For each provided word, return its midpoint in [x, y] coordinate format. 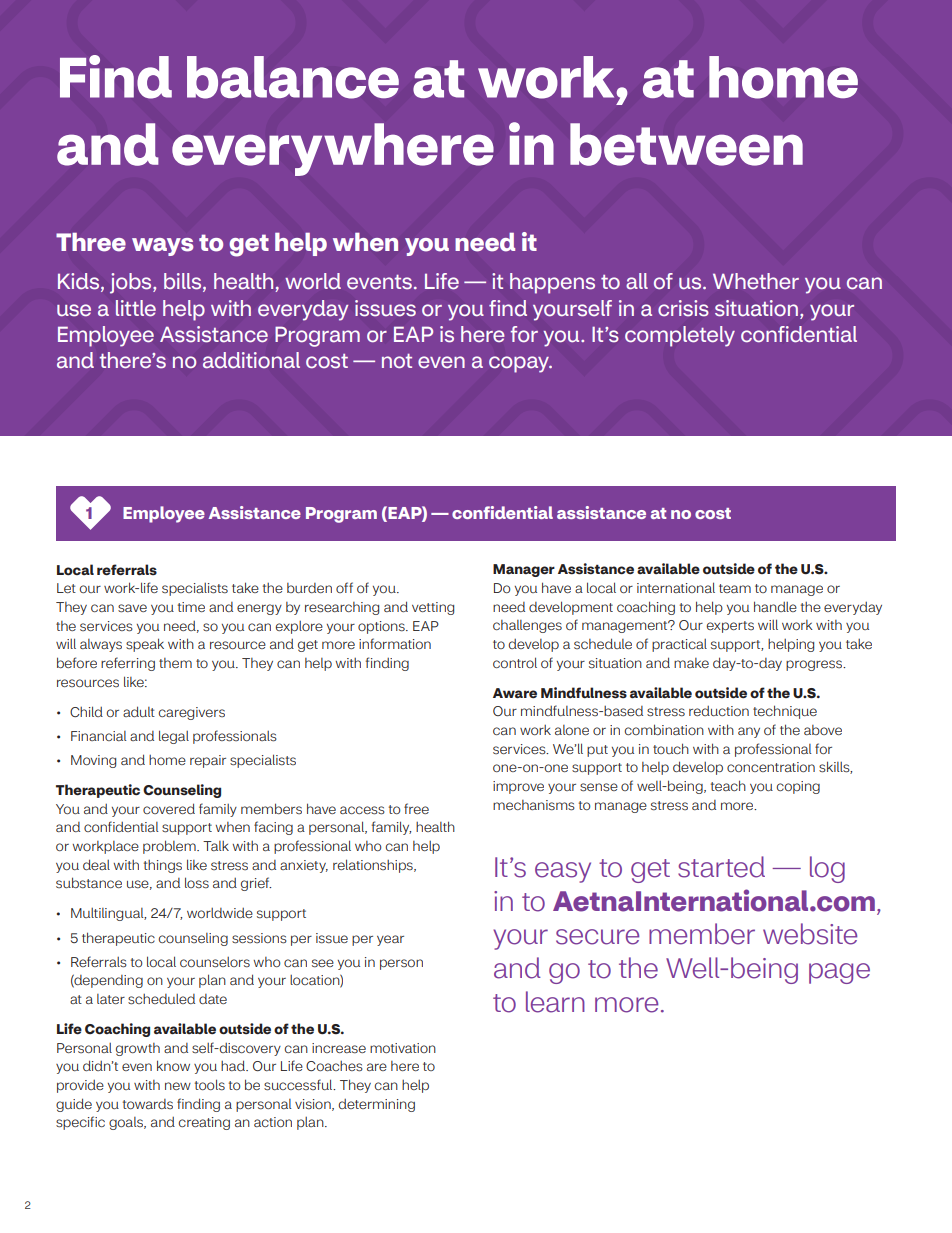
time [191, 607]
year [390, 940]
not [397, 361]
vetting [433, 608]
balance [293, 77]
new [178, 1086]
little [136, 308]
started [721, 867]
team [735, 588]
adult [139, 711]
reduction [719, 711]
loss [197, 883]
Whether [756, 281]
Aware [515, 693]
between [686, 144]
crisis [683, 308]
